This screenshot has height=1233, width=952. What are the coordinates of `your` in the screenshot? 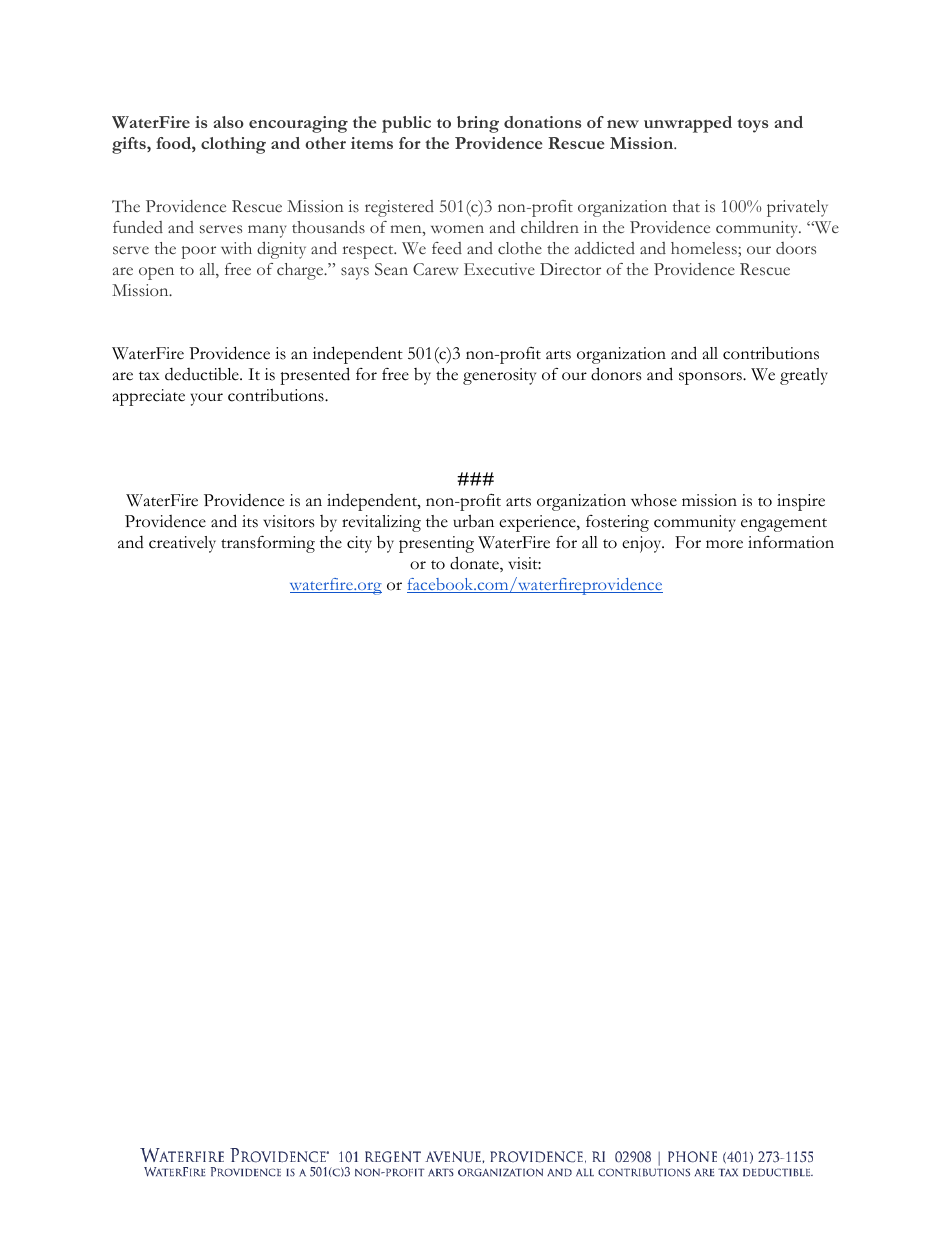 It's located at (207, 399).
